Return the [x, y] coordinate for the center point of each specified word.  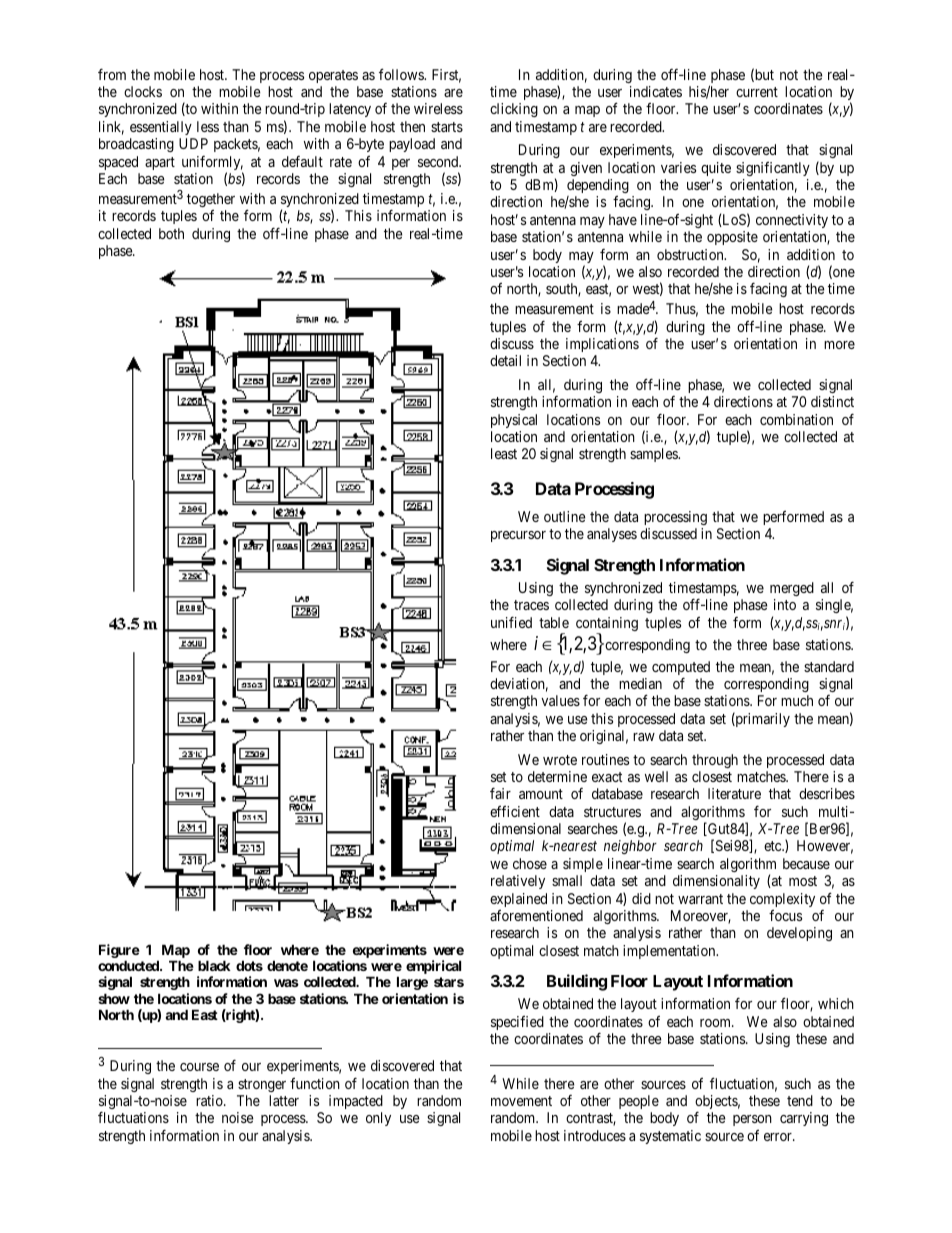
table [554, 622]
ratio [210, 1100]
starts [447, 127]
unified [511, 622]
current [757, 92]
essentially [161, 128]
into [785, 604]
